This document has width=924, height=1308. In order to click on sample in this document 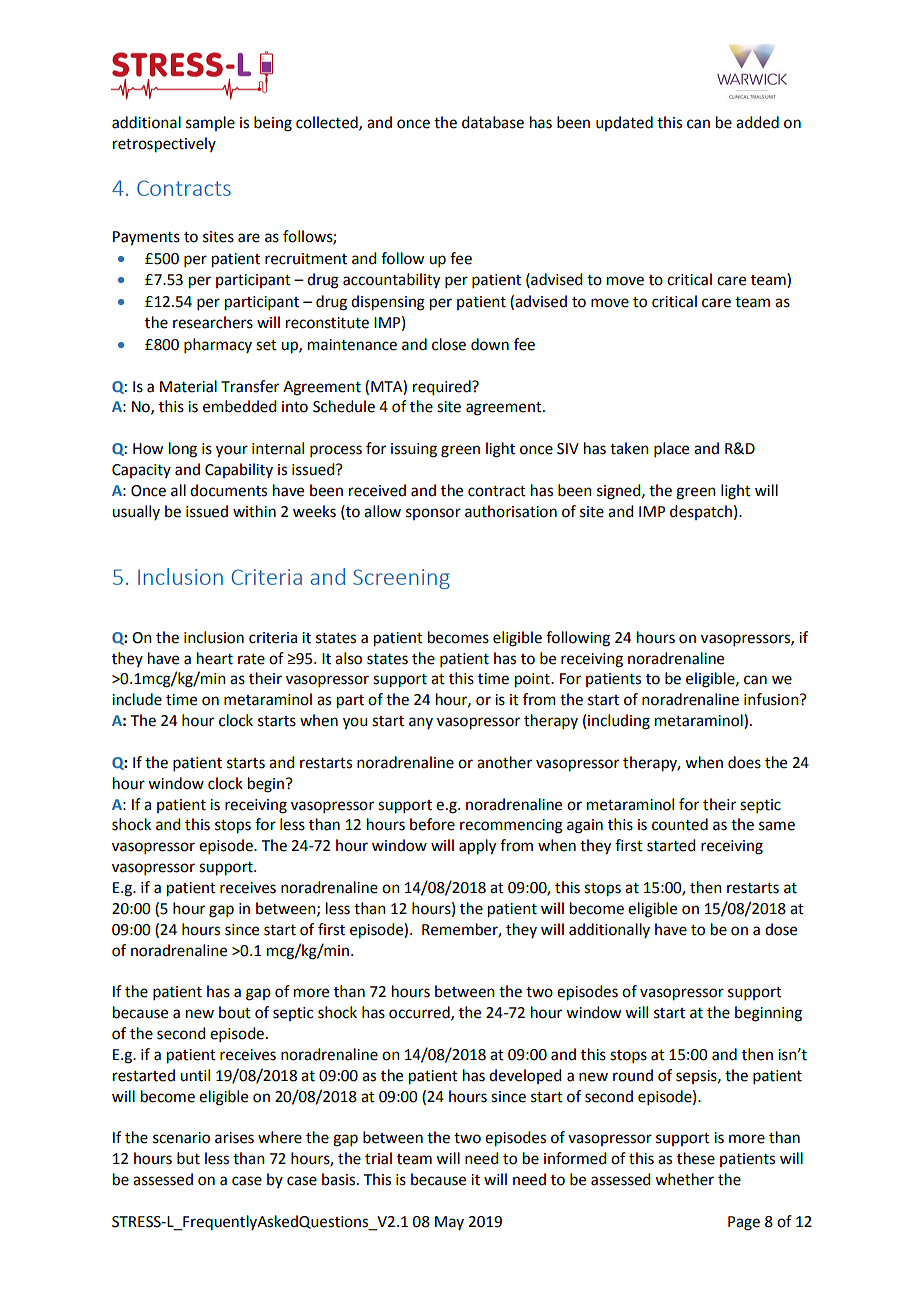, I will do `click(210, 123)`.
